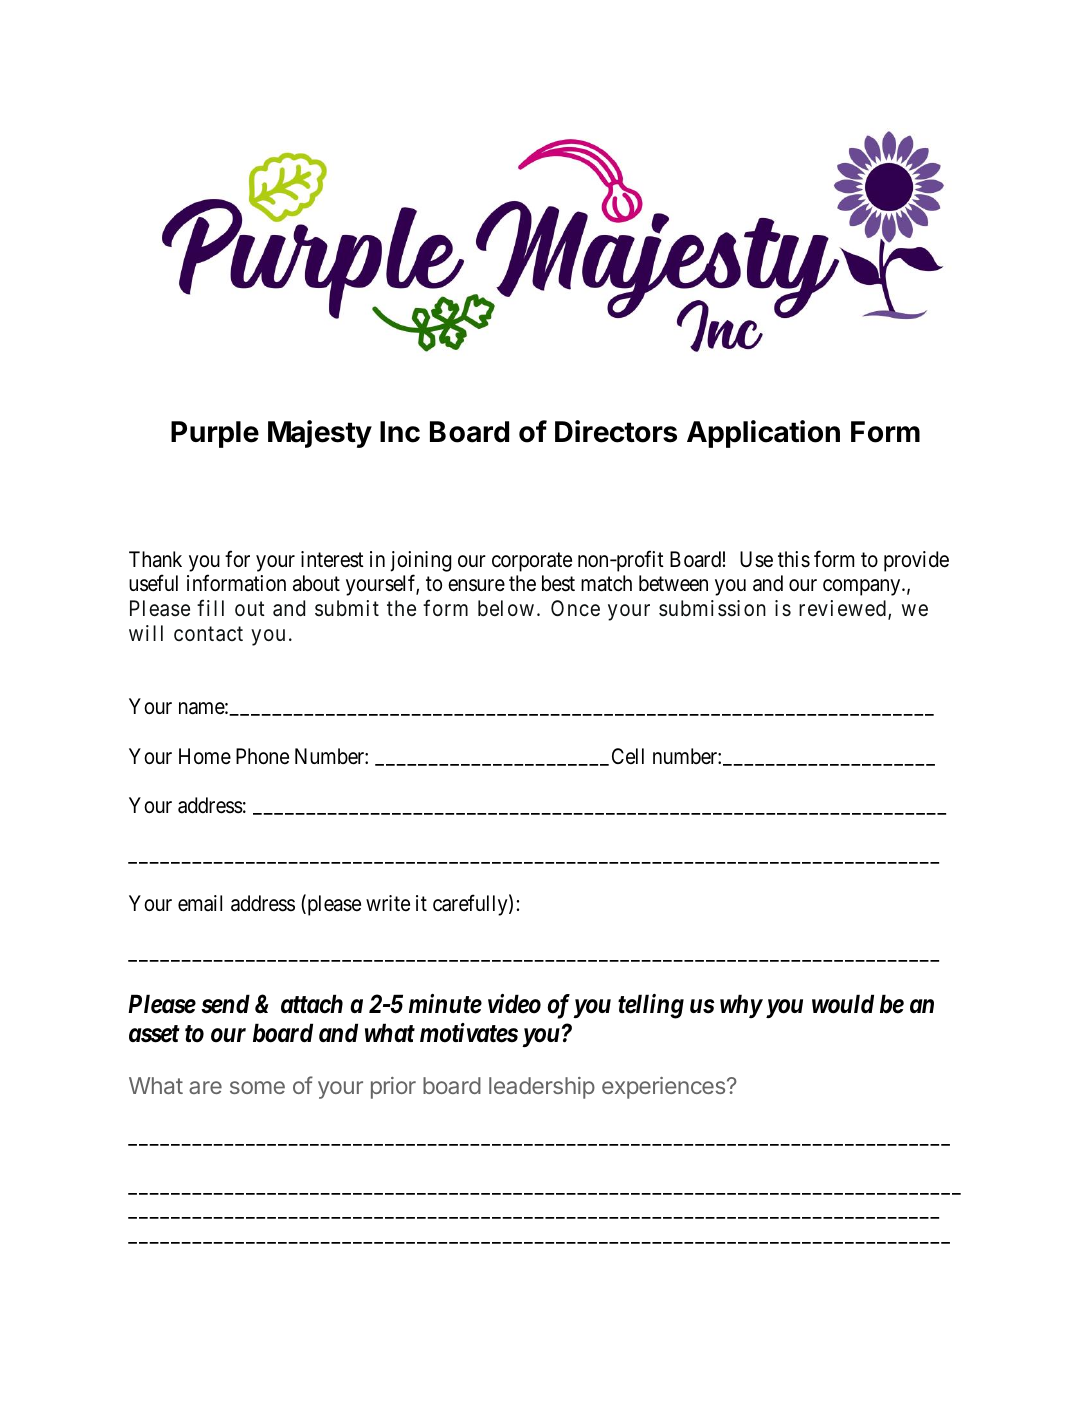 The height and width of the page is (1412, 1091). What do you see at coordinates (616, 431) in the page?
I see `Directors` at bounding box center [616, 431].
